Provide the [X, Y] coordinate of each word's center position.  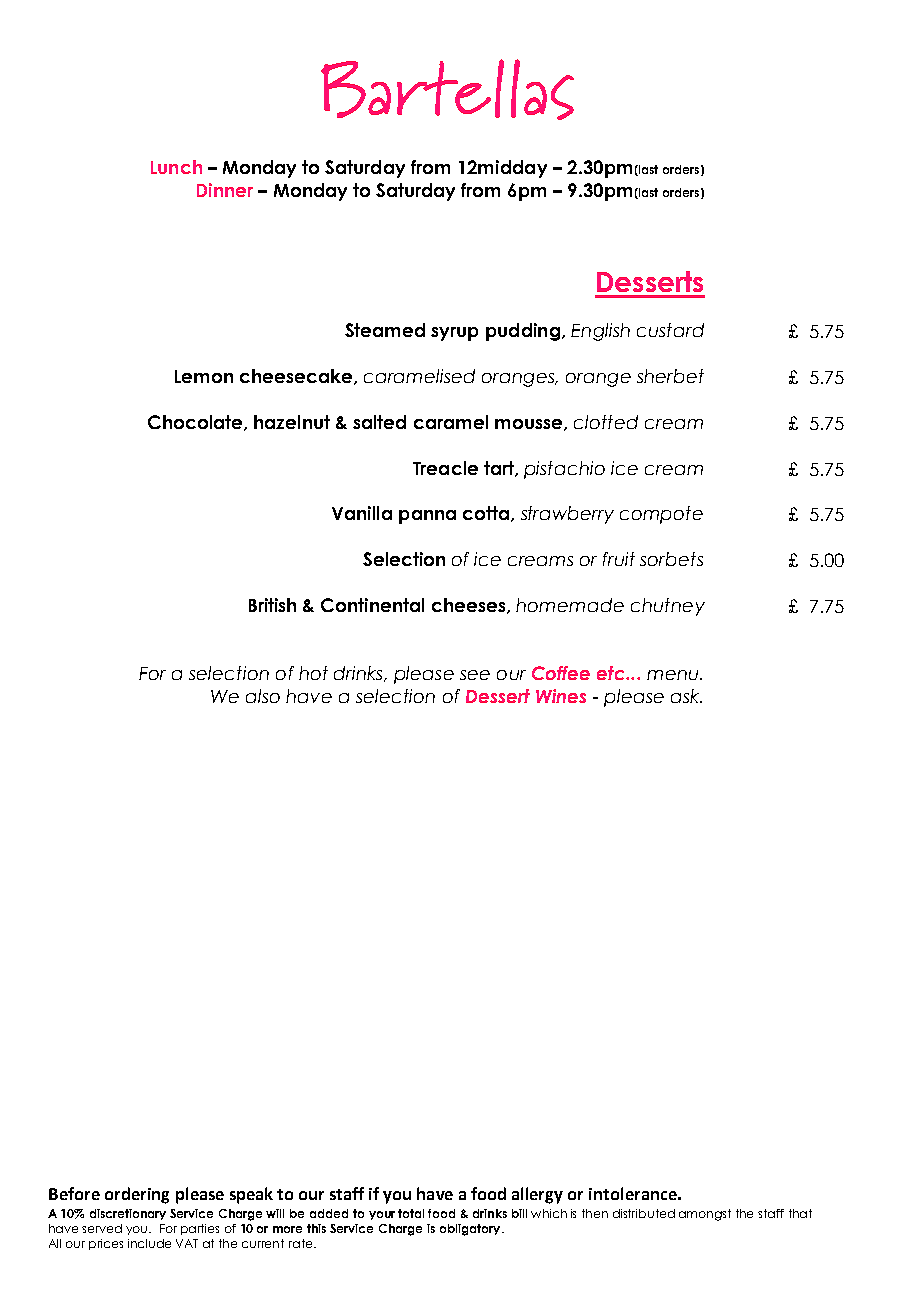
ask [686, 696]
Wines [561, 696]
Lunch [176, 167]
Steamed [385, 330]
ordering [137, 1195]
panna [427, 517]
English [600, 332]
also [263, 696]
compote [661, 515]
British [272, 605]
